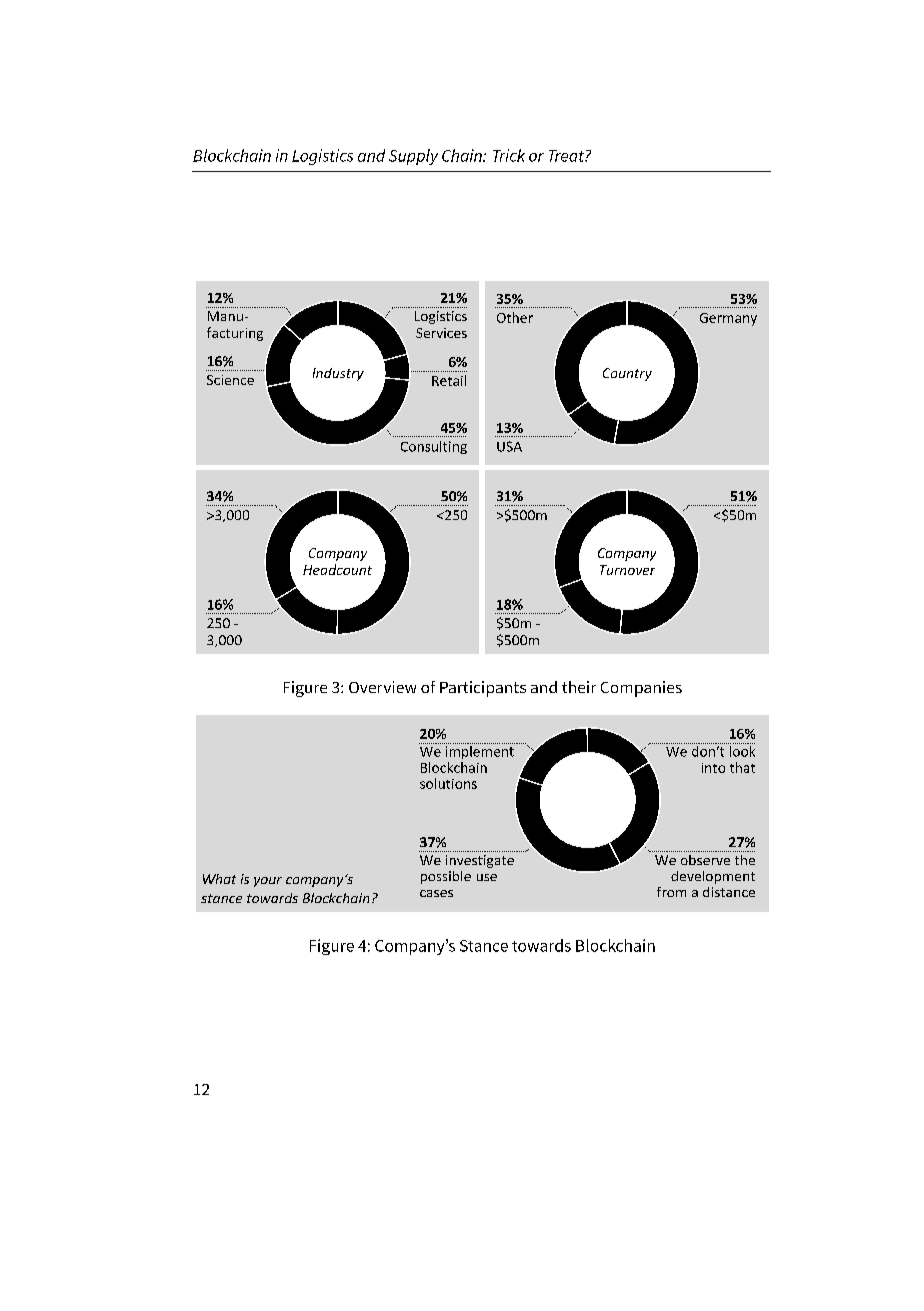 The image size is (924, 1311). I want to click on Overview, so click(382, 687).
